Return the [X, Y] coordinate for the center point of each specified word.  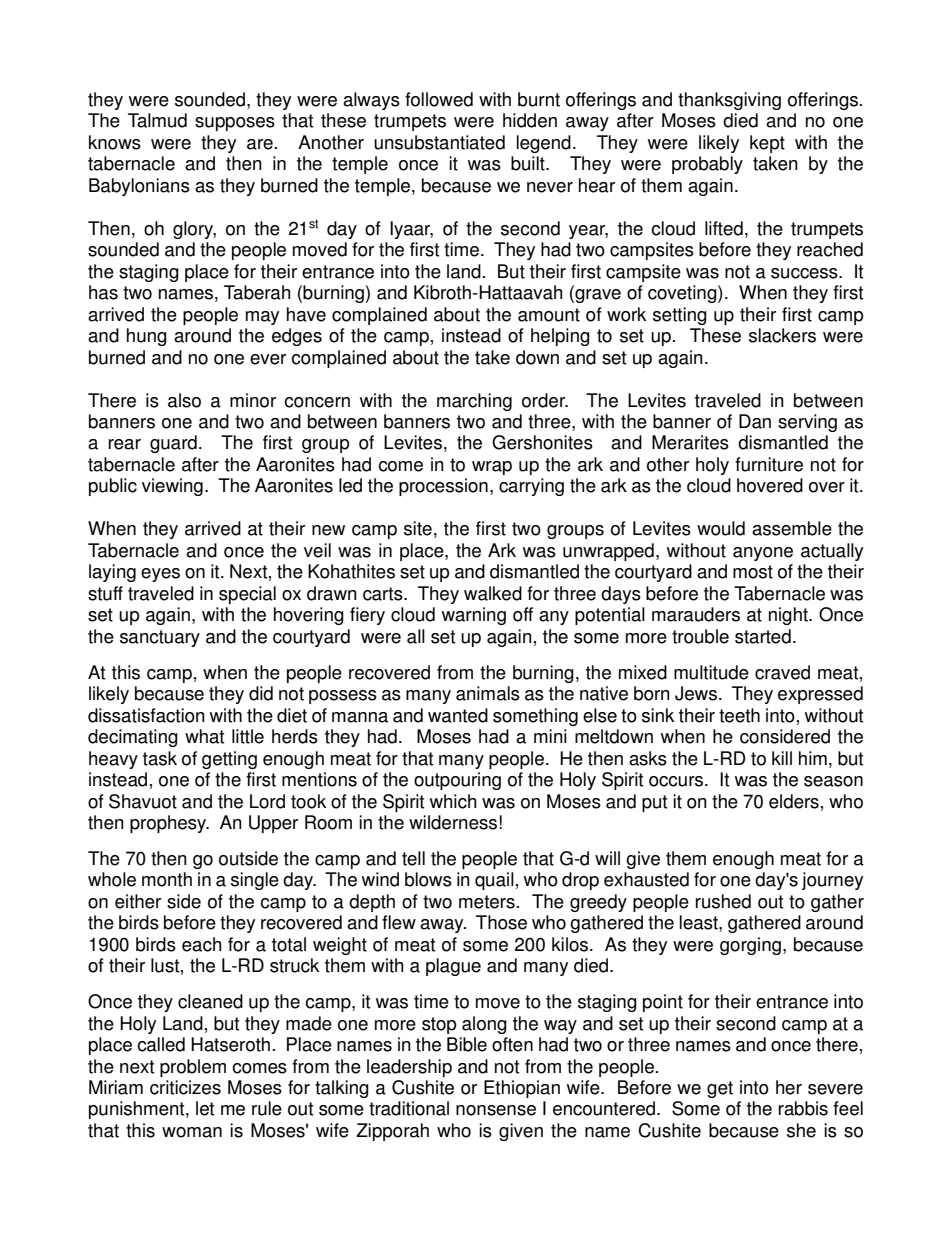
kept [767, 144]
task [160, 758]
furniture [769, 464]
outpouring [457, 781]
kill [782, 758]
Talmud [157, 120]
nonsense [496, 1110]
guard [173, 444]
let [205, 1108]
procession [443, 487]
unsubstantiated [439, 142]
